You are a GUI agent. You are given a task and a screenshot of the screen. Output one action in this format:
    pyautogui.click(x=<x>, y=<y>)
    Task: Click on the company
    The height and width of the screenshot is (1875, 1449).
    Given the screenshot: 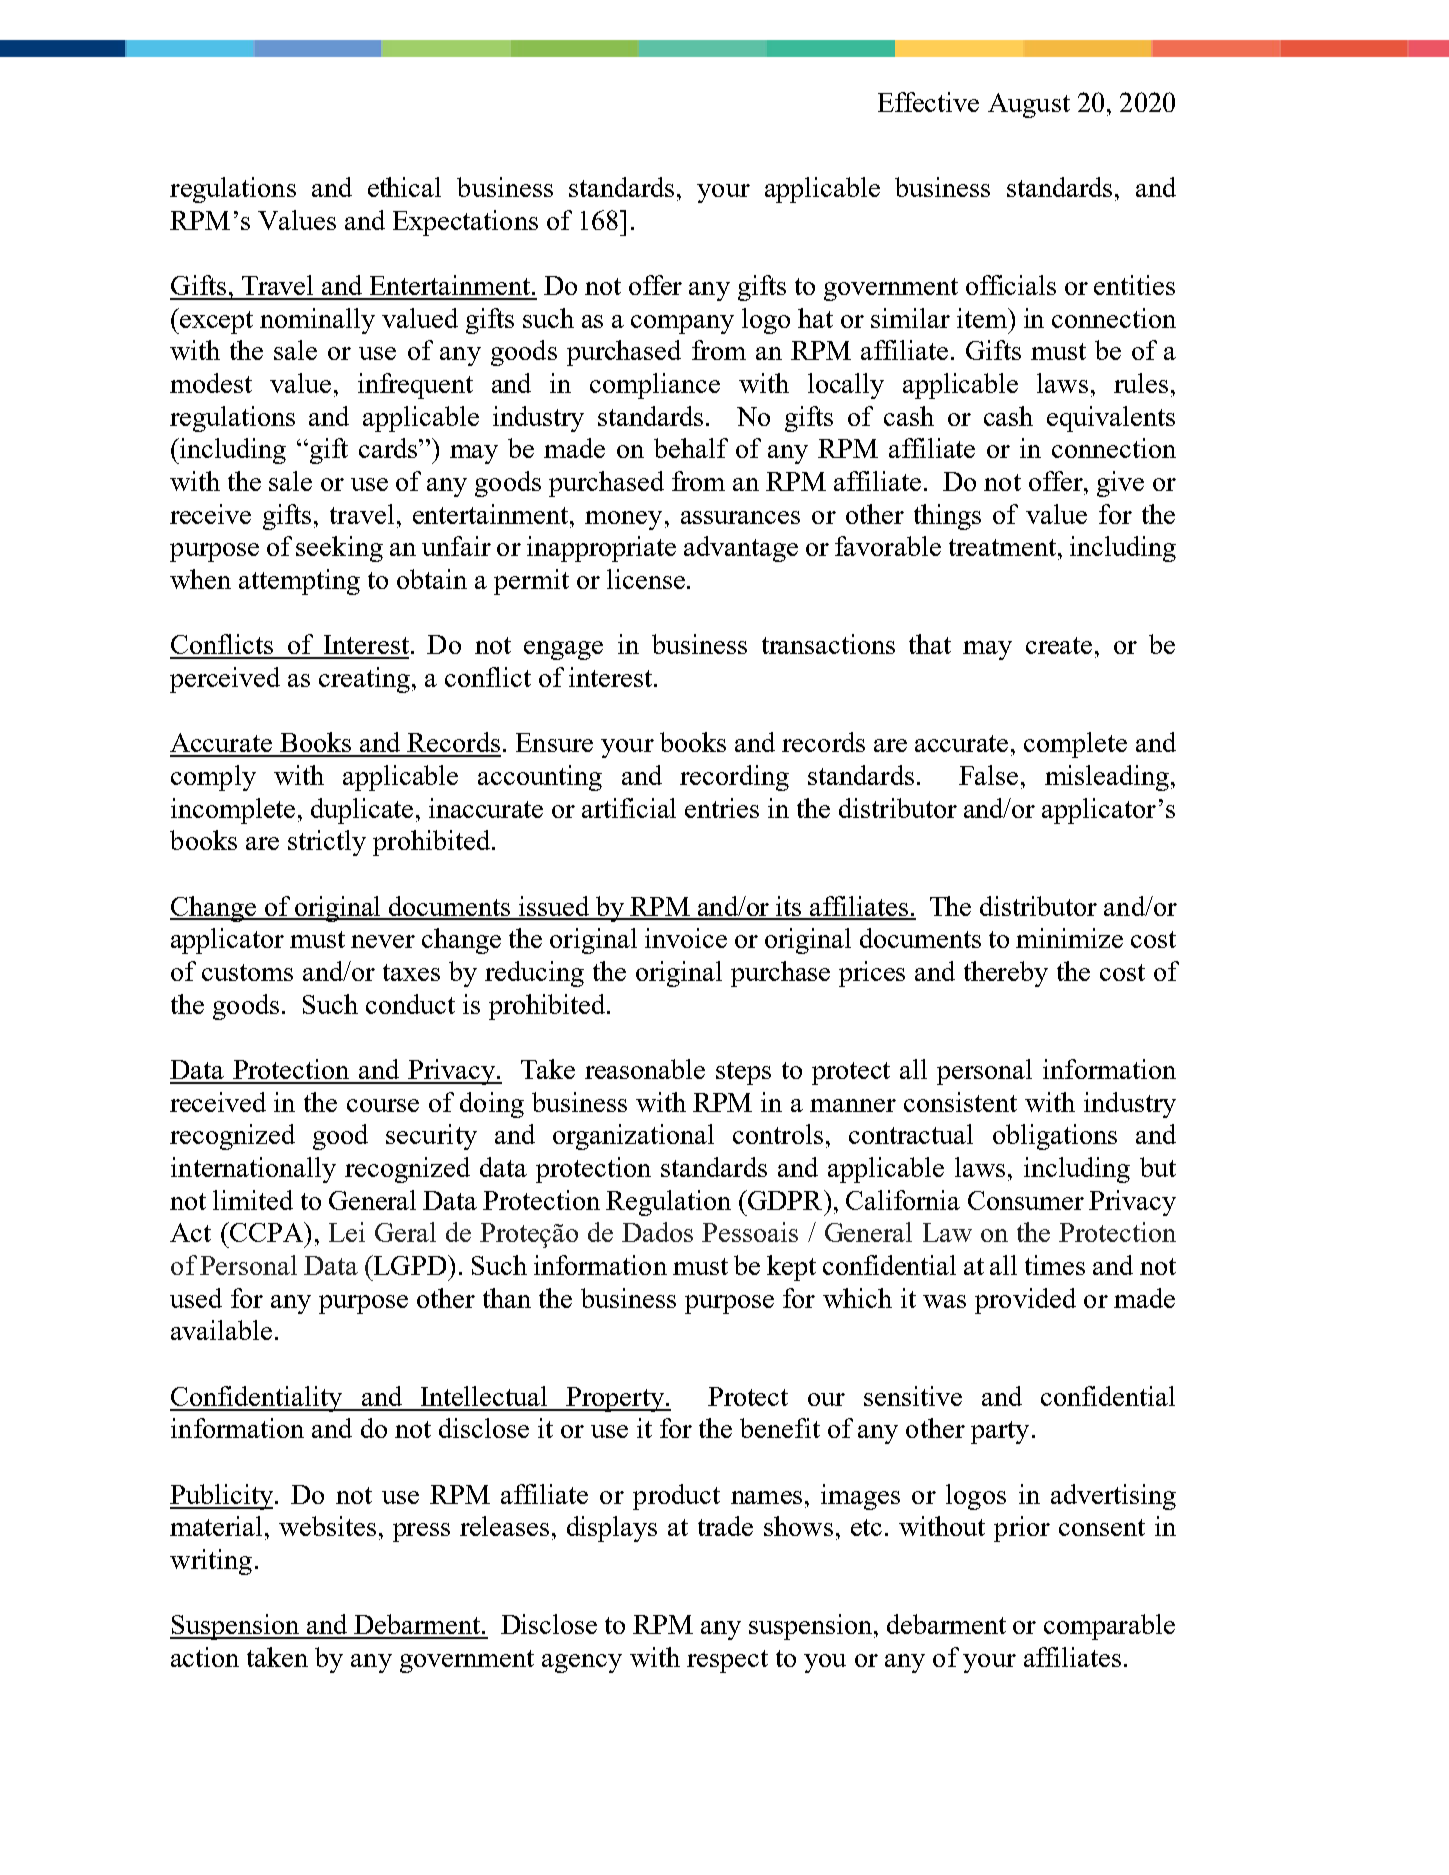 What is the action you would take?
    pyautogui.click(x=682, y=324)
